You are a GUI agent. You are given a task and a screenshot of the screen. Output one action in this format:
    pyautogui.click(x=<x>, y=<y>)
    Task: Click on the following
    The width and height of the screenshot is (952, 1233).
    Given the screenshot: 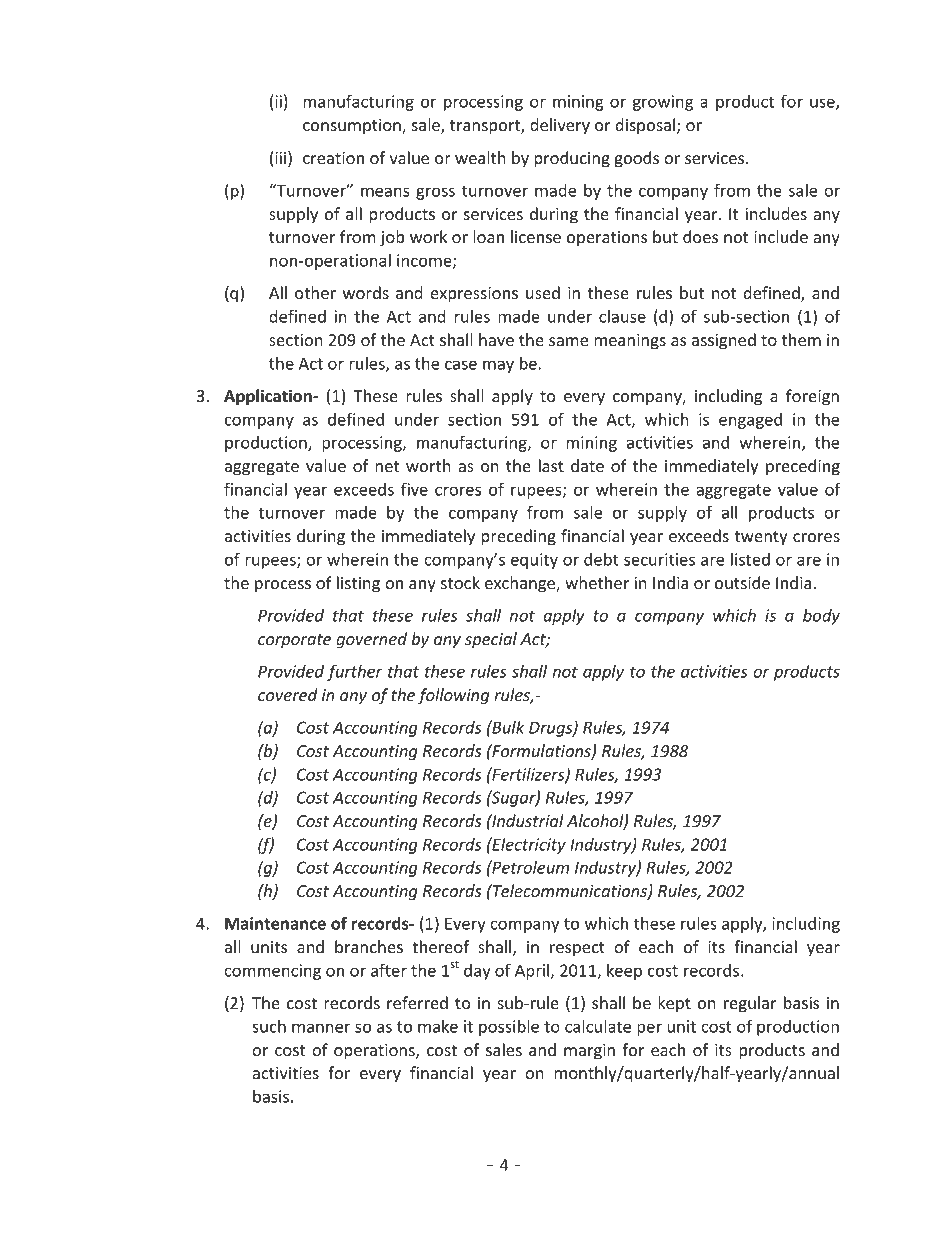 What is the action you would take?
    pyautogui.click(x=453, y=696)
